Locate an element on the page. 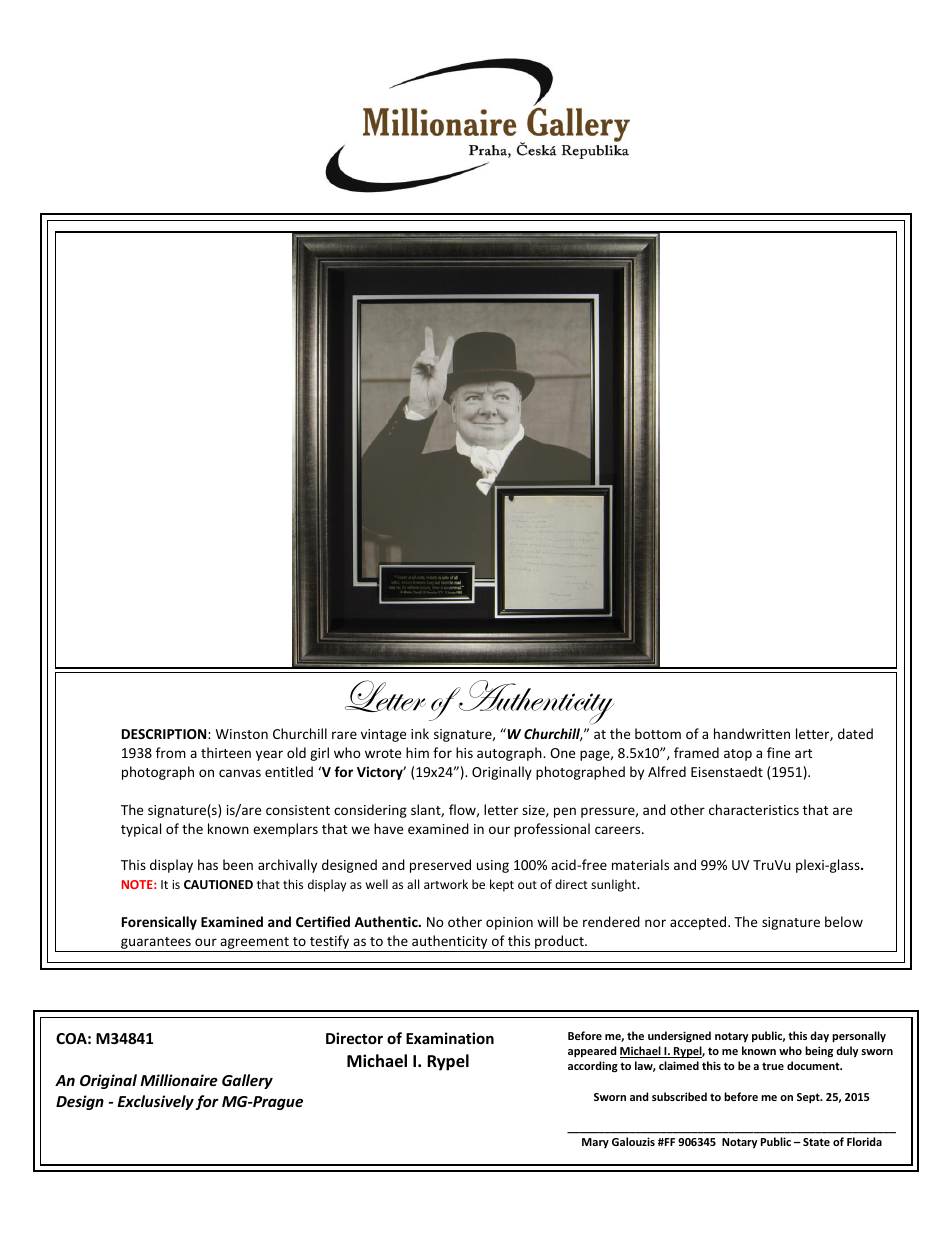  Examination is located at coordinates (450, 1038).
